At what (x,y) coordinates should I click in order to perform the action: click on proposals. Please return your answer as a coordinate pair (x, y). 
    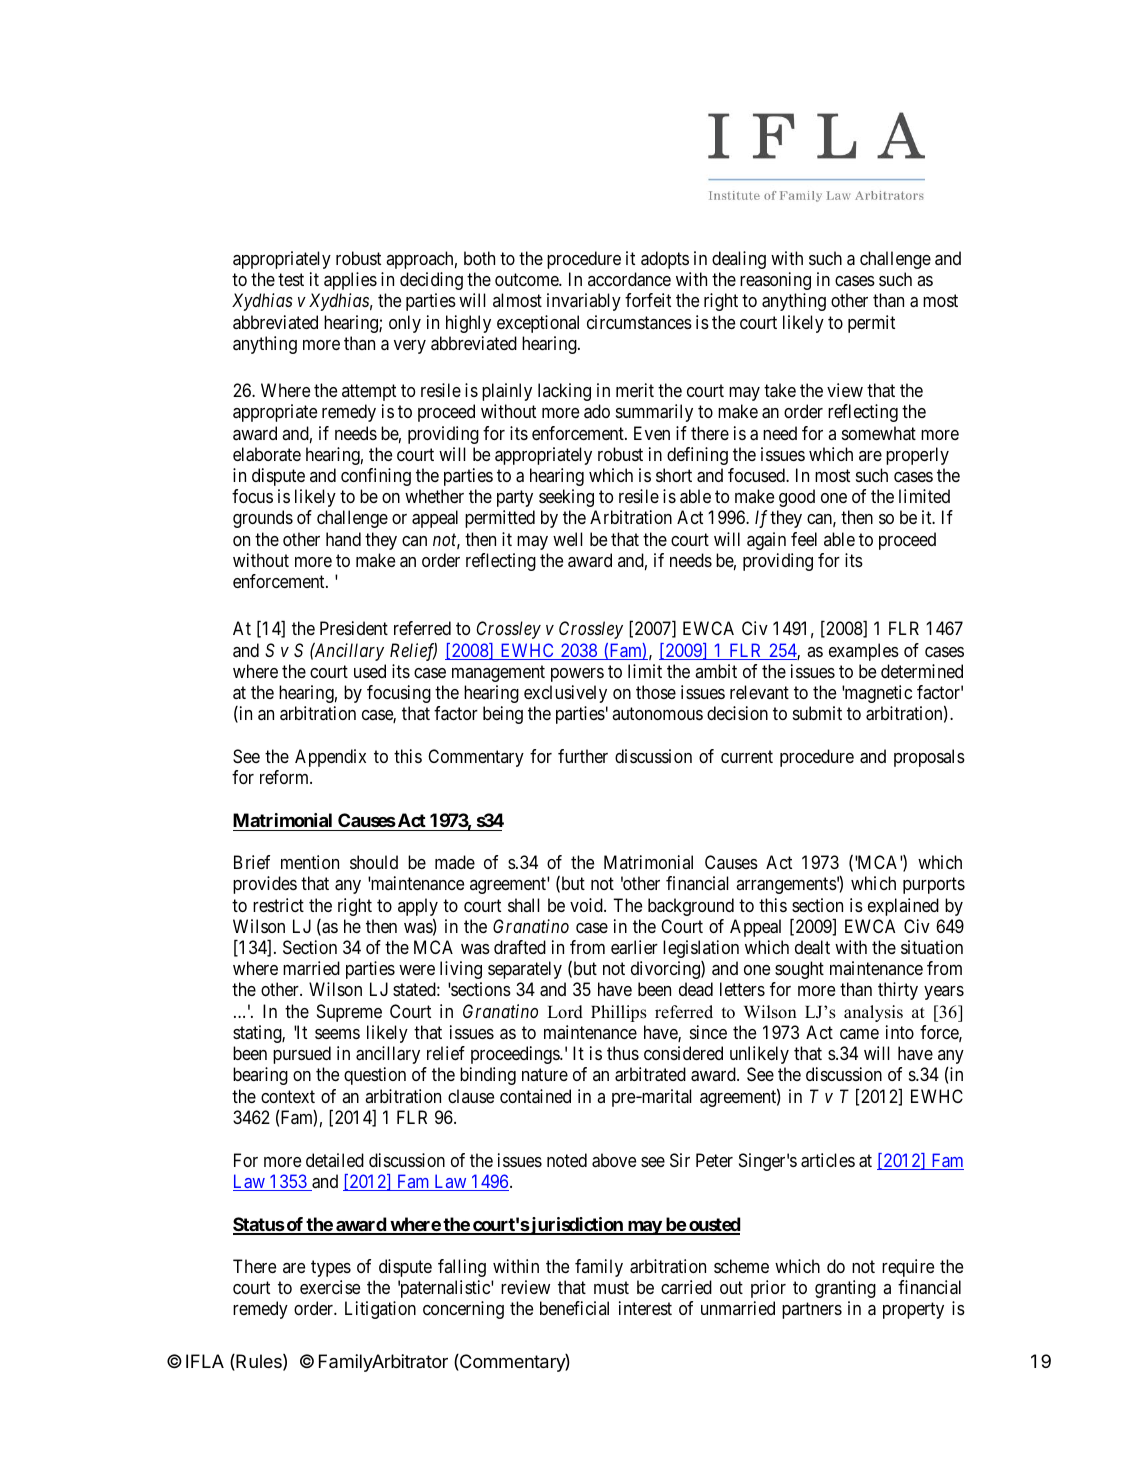
    Looking at the image, I should click on (929, 758).
